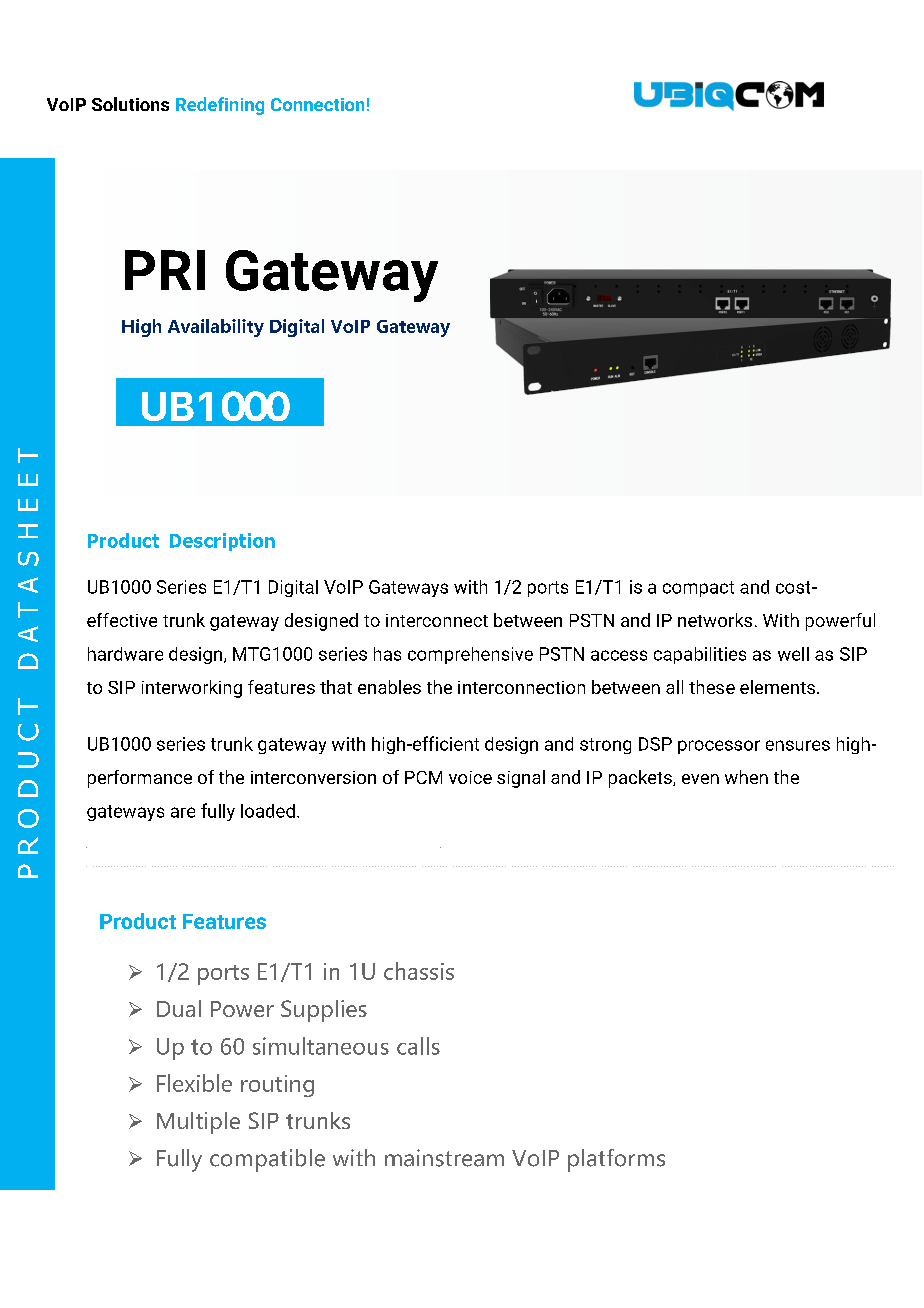  I want to click on mainstream, so click(444, 1158).
